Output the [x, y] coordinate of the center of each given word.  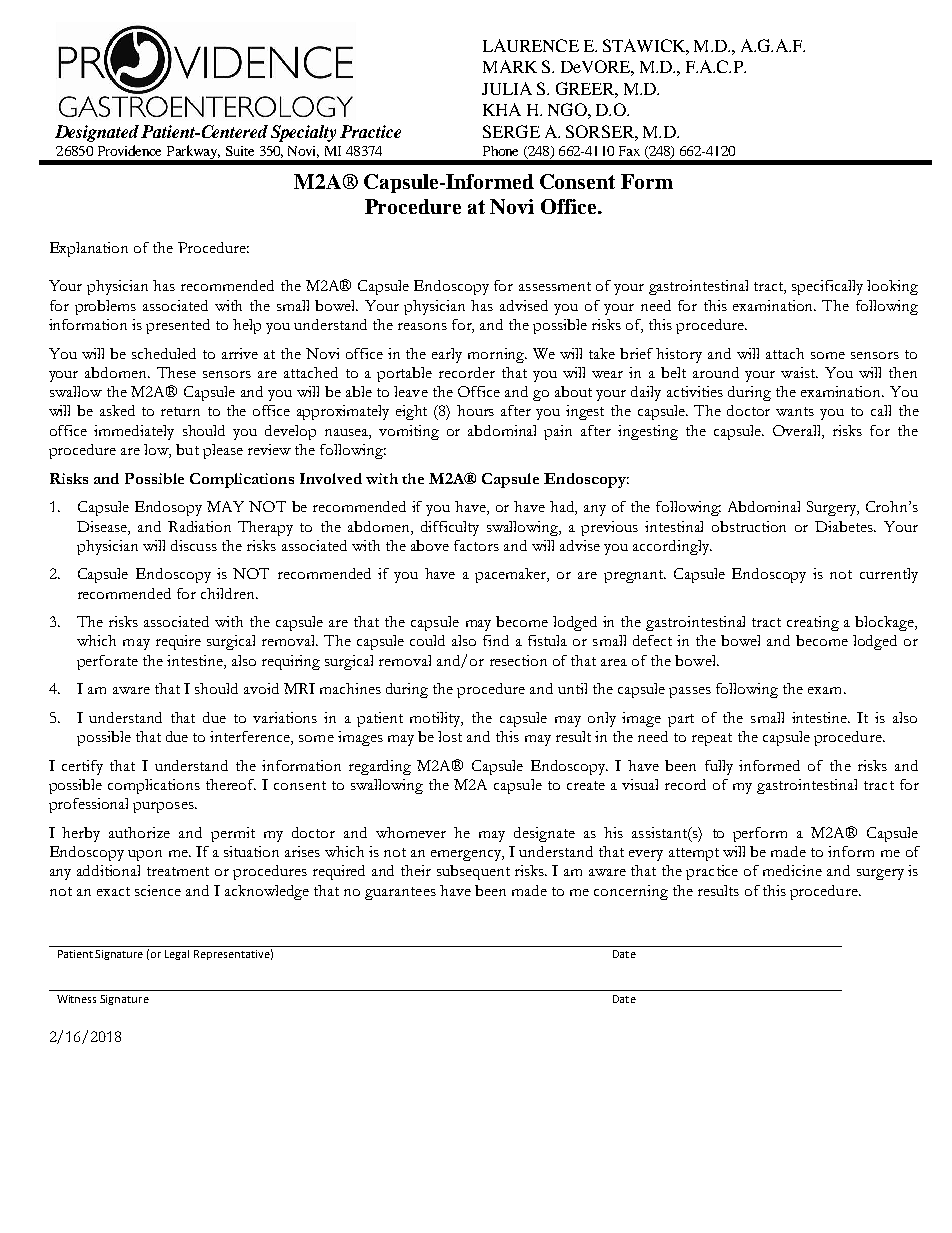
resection [518, 660]
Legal [177, 955]
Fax [629, 151]
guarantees [400, 893]
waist [799, 372]
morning [497, 355]
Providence [129, 150]
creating [813, 623]
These [176, 372]
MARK [510, 66]
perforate [107, 662]
